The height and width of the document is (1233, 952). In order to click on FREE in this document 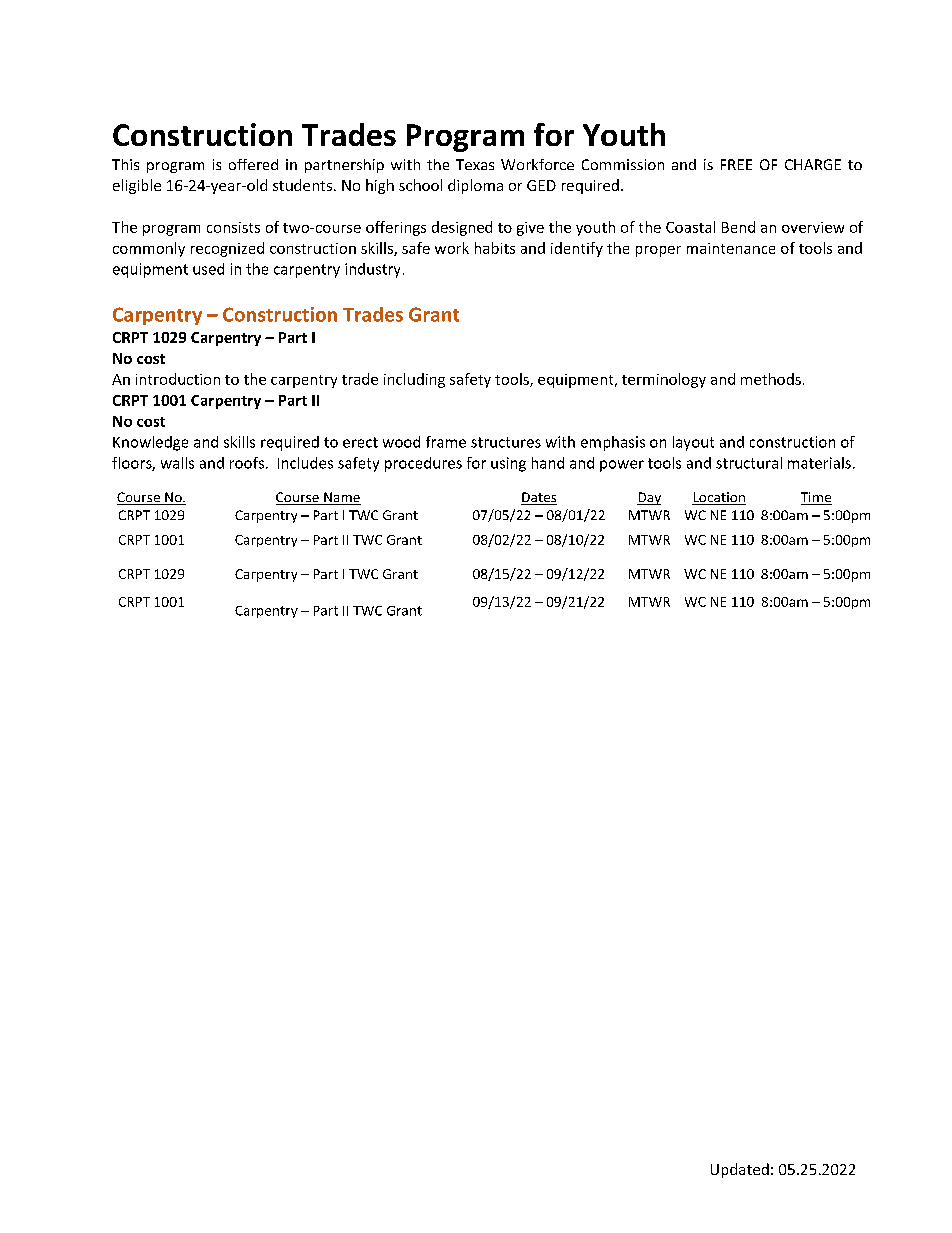, I will do `click(736, 164)`.
